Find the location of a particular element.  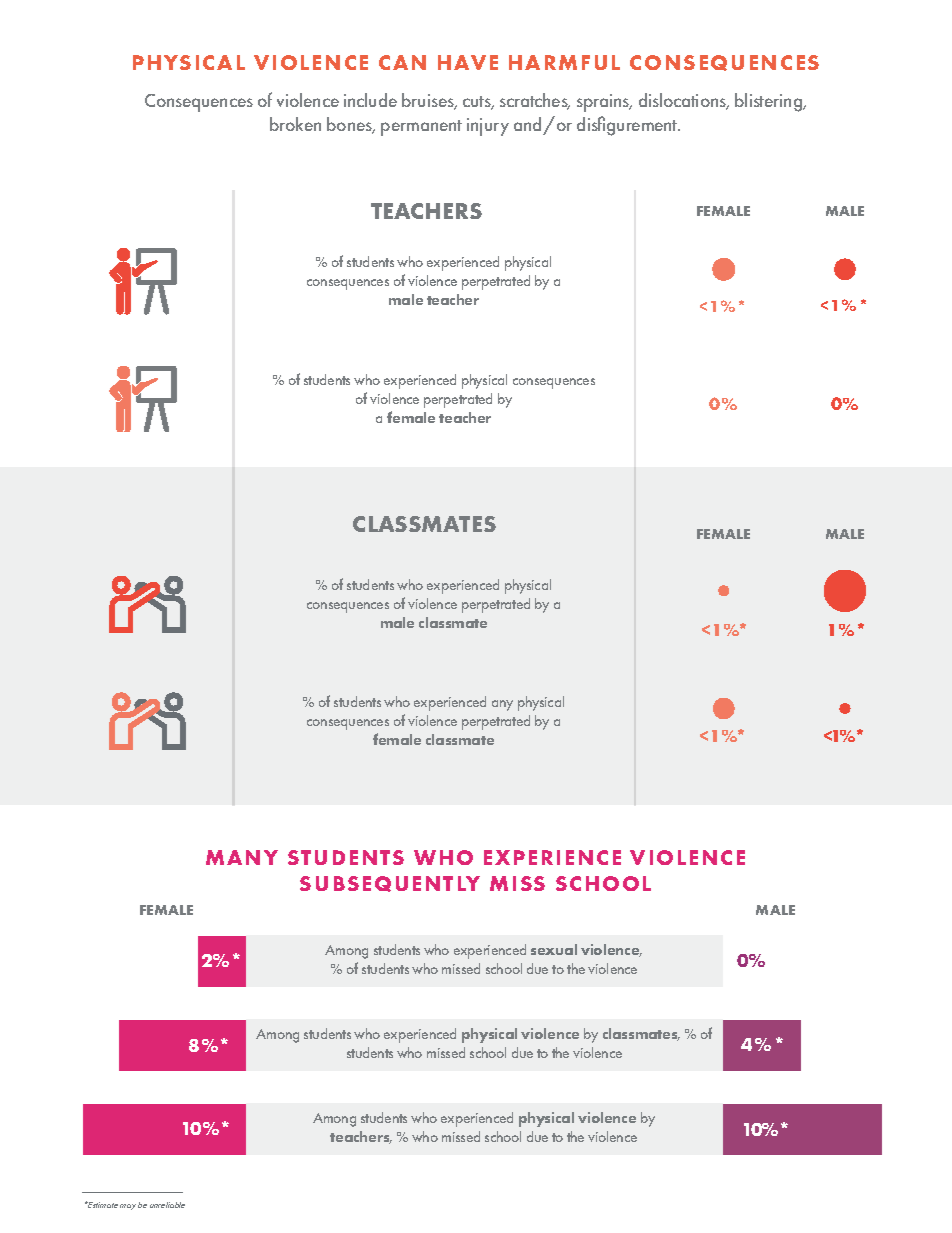

dislocations is located at coordinates (683, 101).
